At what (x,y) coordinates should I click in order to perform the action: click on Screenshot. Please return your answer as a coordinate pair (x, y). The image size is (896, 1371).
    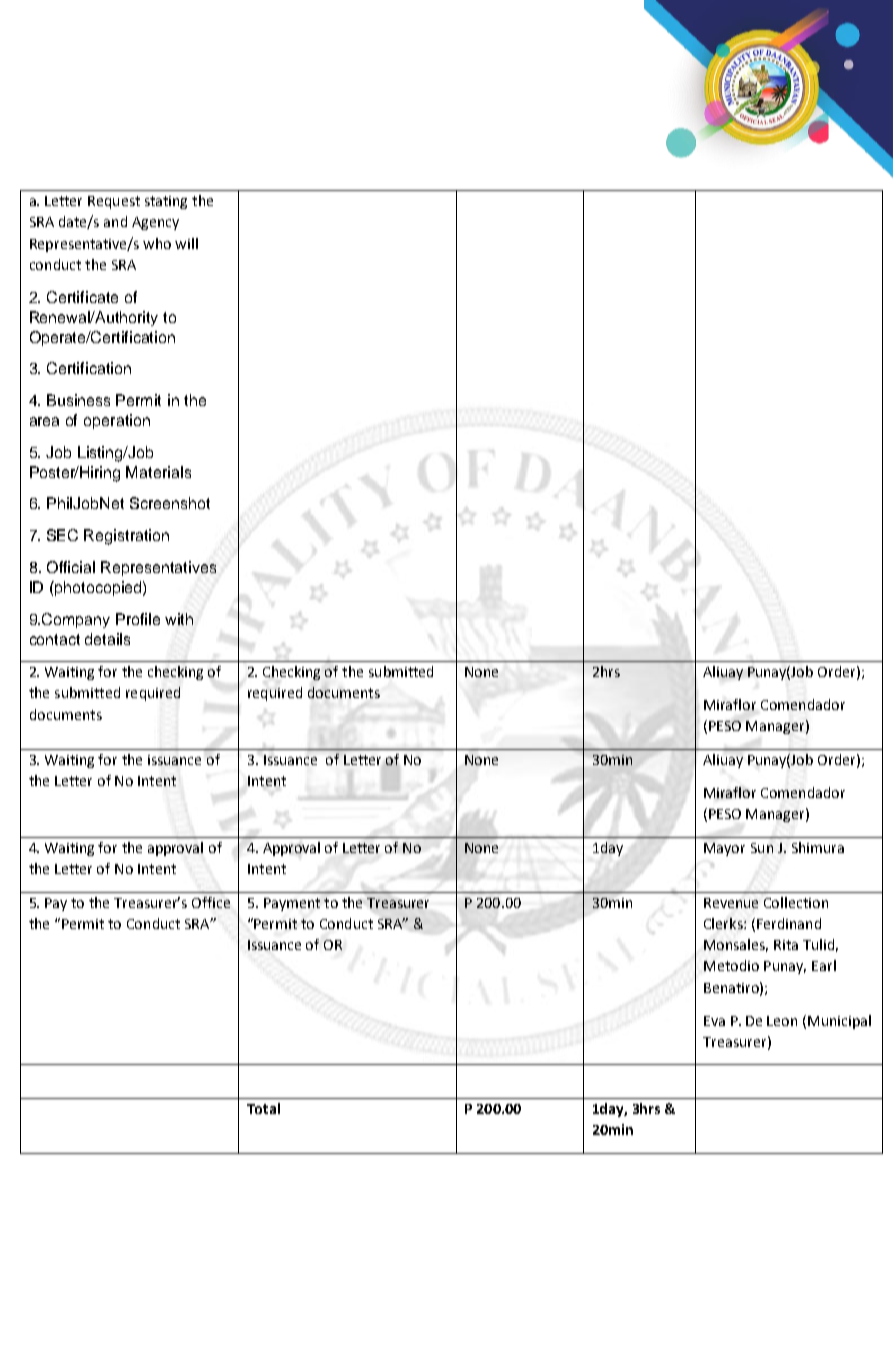
    Looking at the image, I should click on (170, 503).
